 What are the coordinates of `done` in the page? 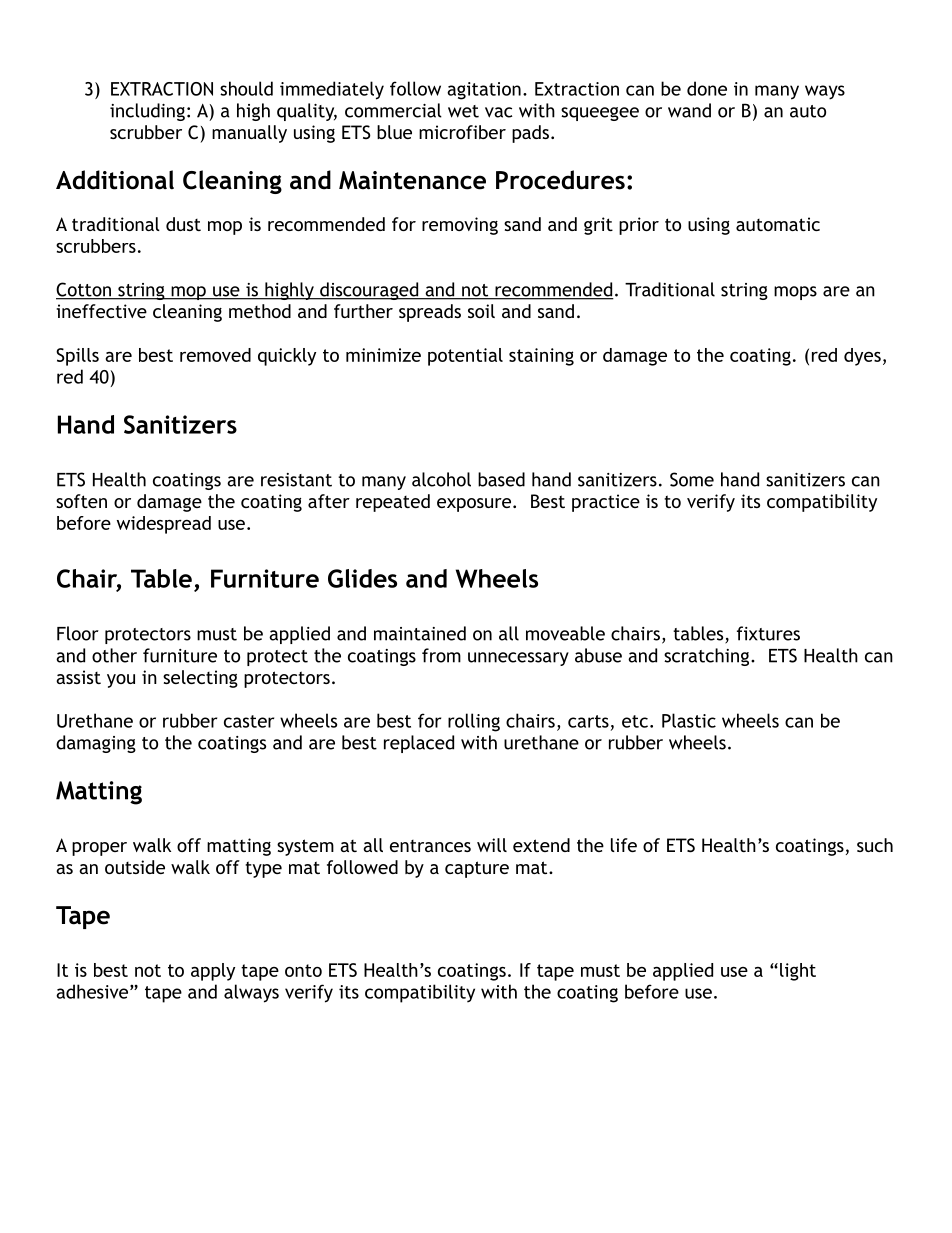 It's located at (707, 88).
